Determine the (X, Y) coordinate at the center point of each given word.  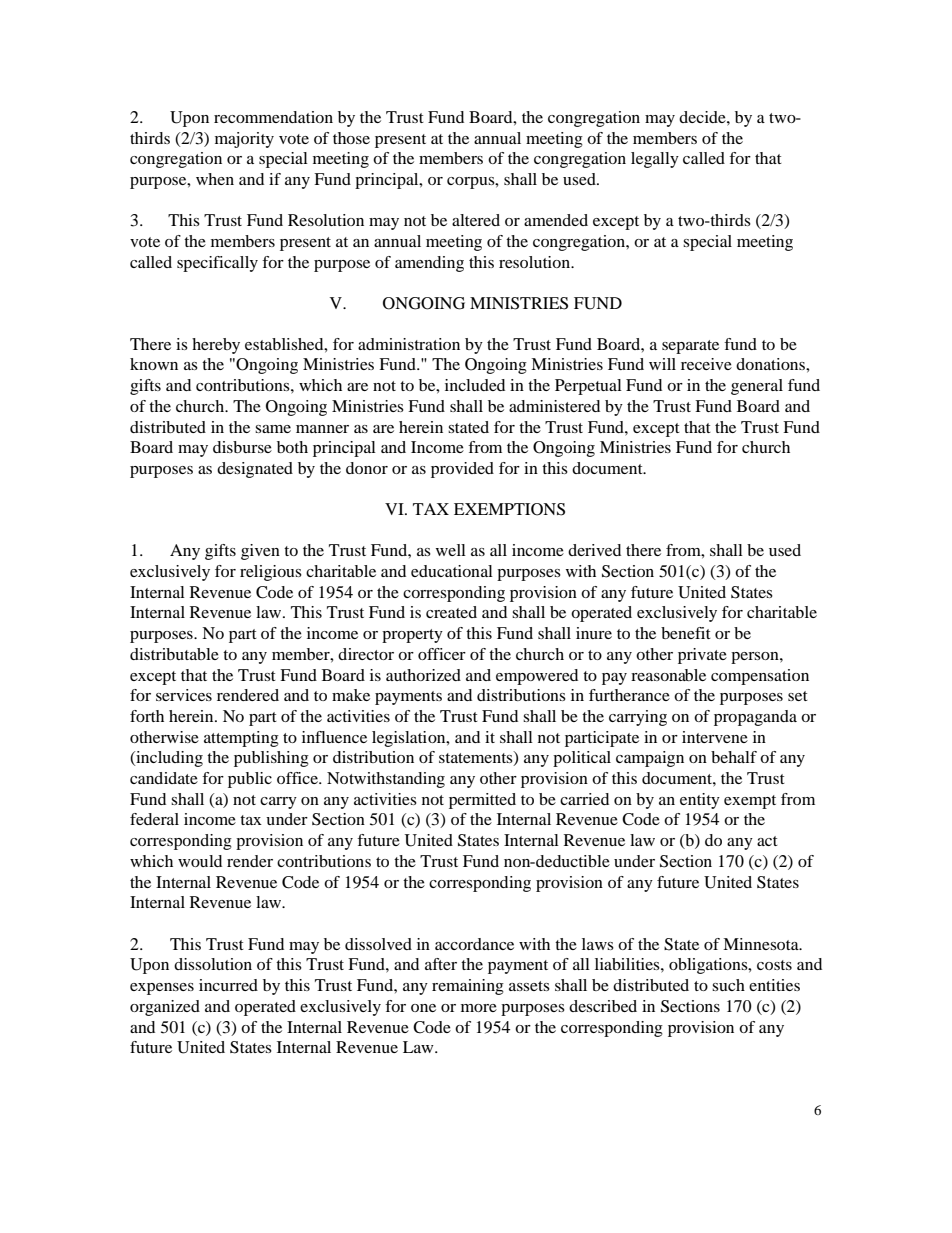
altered (476, 220)
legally (655, 160)
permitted (482, 801)
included (475, 385)
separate (690, 347)
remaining (468, 987)
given (260, 552)
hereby (216, 346)
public (250, 780)
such (728, 985)
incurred (228, 985)
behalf (734, 757)
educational (452, 571)
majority (244, 140)
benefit (686, 633)
